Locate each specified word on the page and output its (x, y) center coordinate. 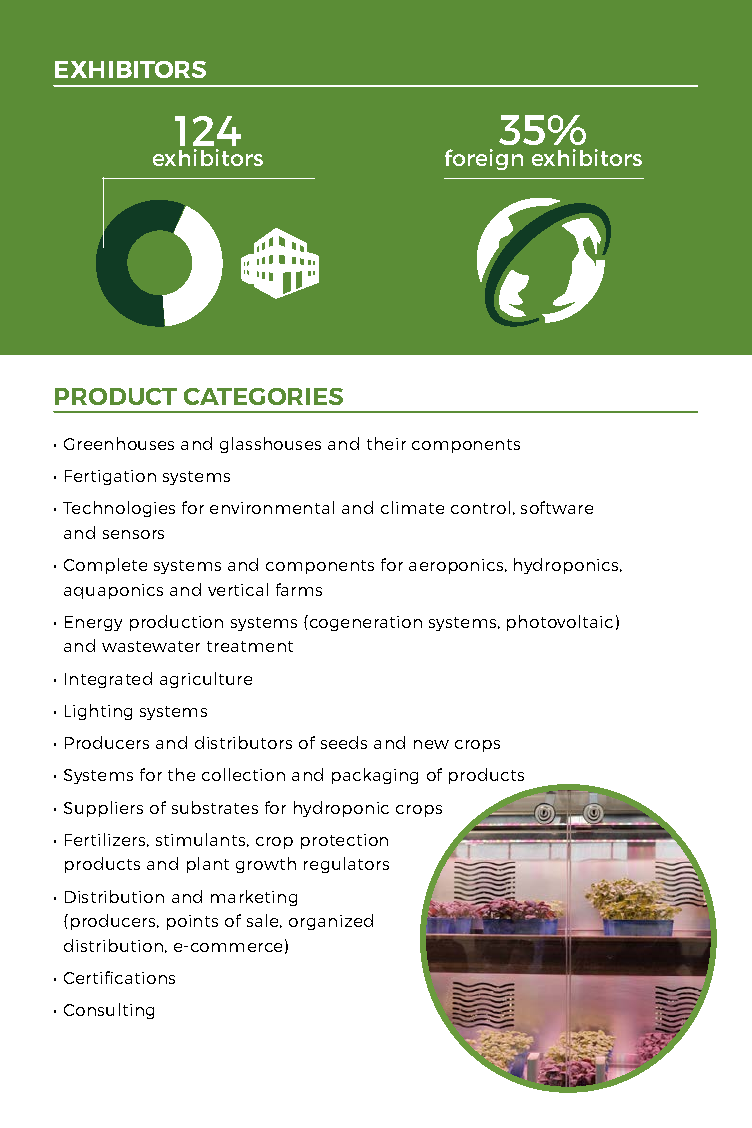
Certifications (119, 977)
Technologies (119, 509)
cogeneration (366, 623)
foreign (484, 159)
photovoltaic (560, 623)
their (386, 443)
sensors (133, 534)
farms (299, 589)
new (431, 744)
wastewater (151, 646)
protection (344, 841)
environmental (272, 507)
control (480, 507)
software (557, 507)
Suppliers (103, 809)
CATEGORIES (263, 396)
